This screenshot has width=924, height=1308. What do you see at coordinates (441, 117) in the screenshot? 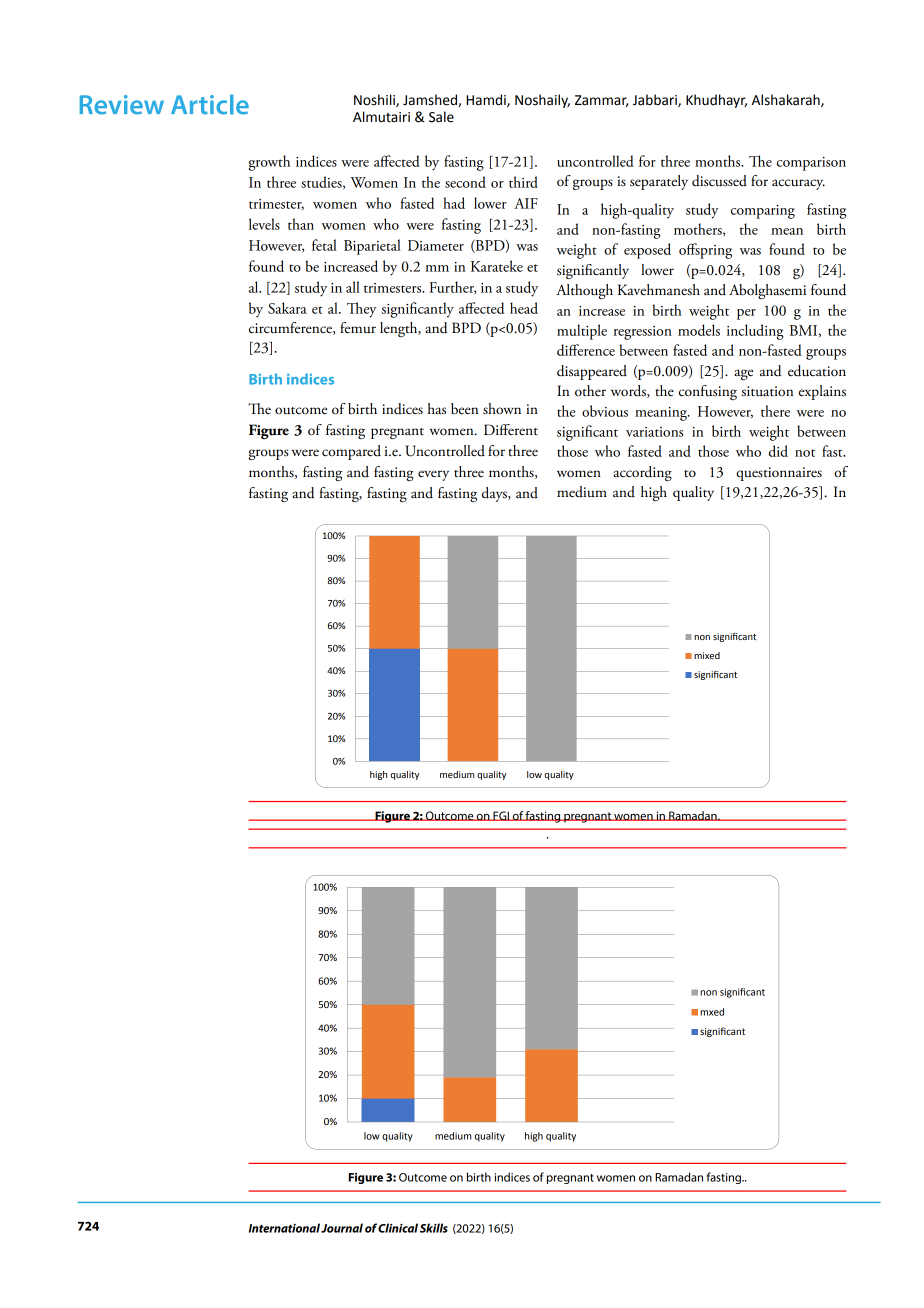
I see `Sale` at bounding box center [441, 117].
